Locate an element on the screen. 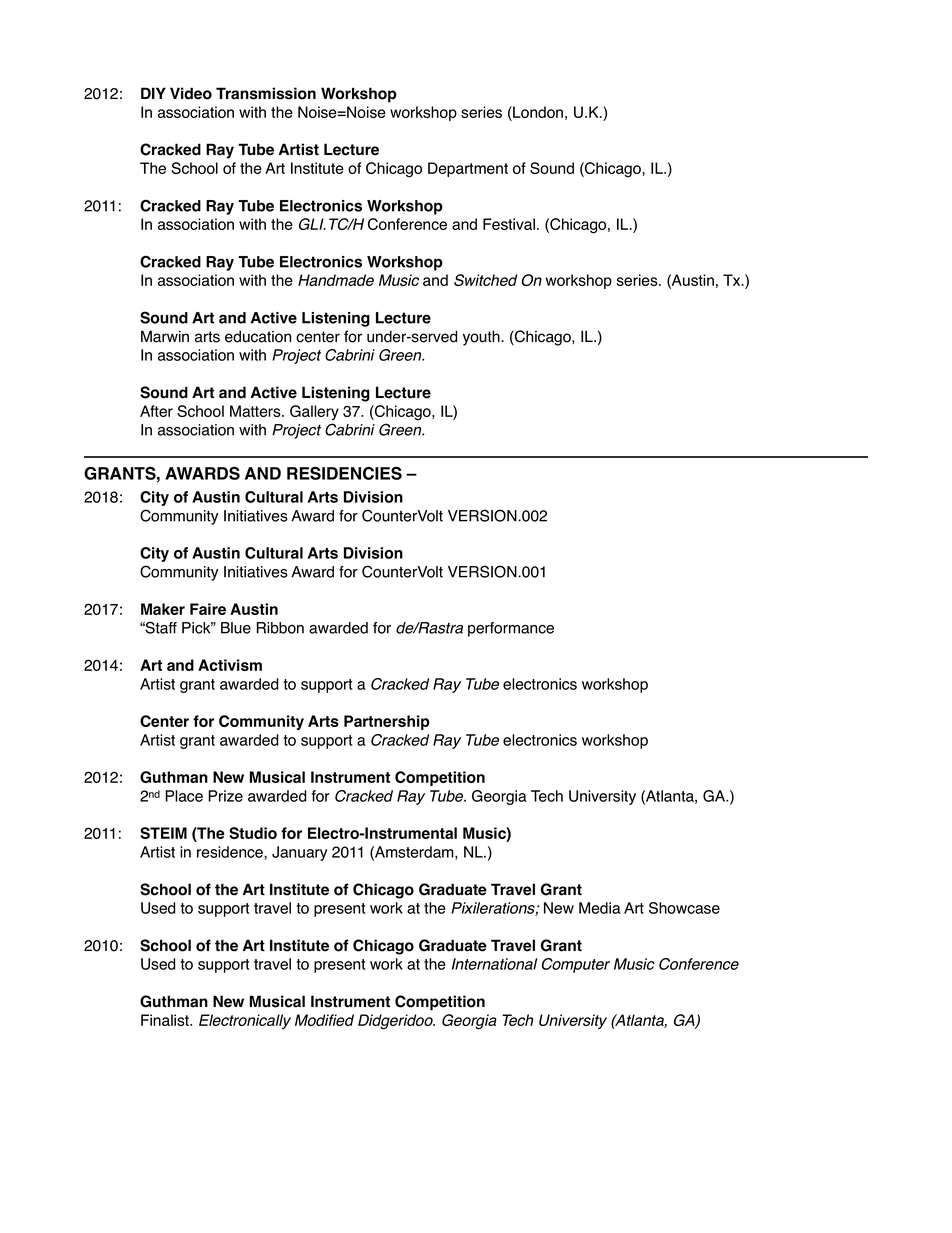  education is located at coordinates (258, 336).
